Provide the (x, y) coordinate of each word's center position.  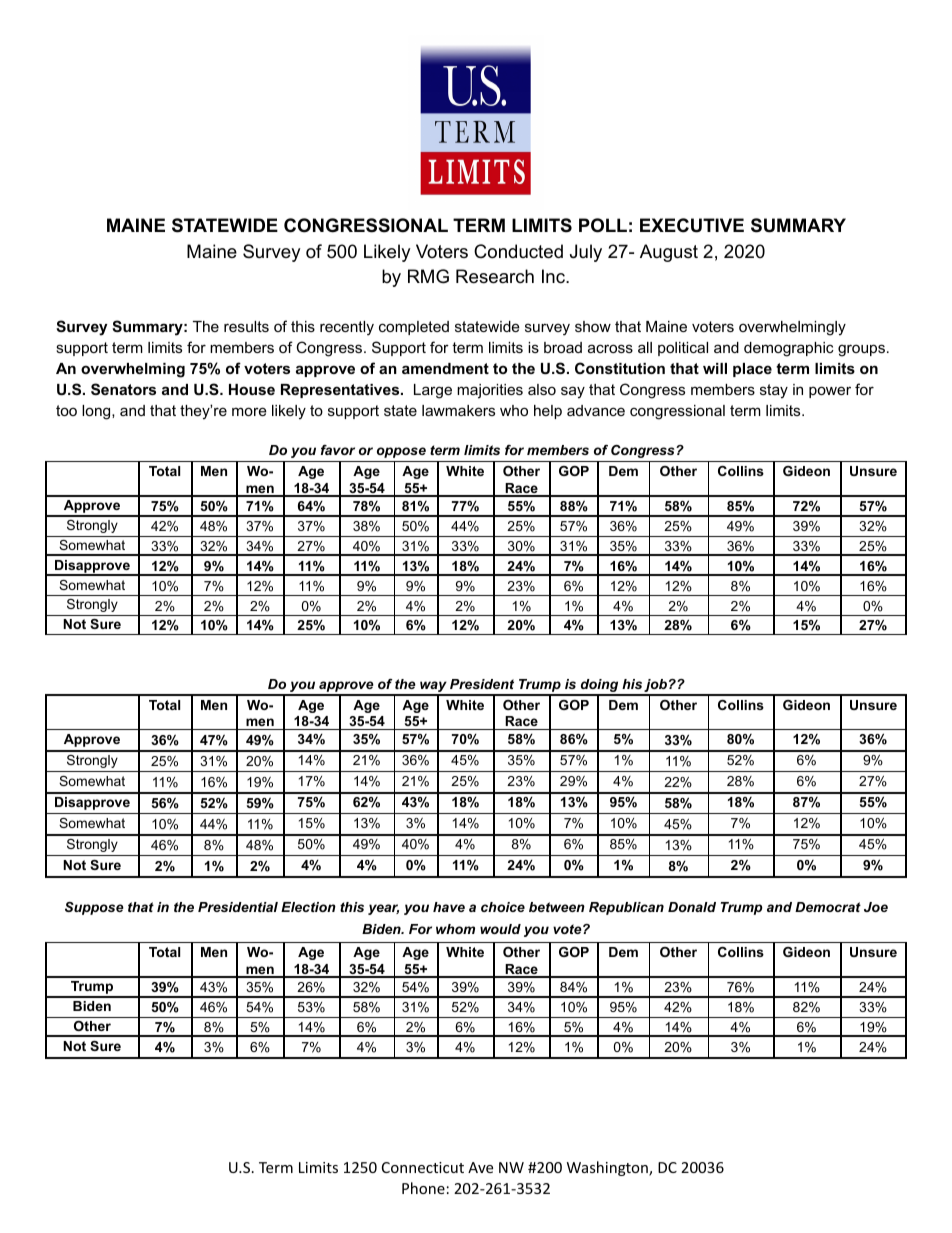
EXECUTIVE (692, 225)
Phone (423, 1188)
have (449, 907)
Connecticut (423, 1167)
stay (774, 391)
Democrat (828, 907)
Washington (608, 1168)
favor (338, 450)
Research (495, 276)
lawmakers (458, 410)
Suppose (94, 908)
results (246, 326)
